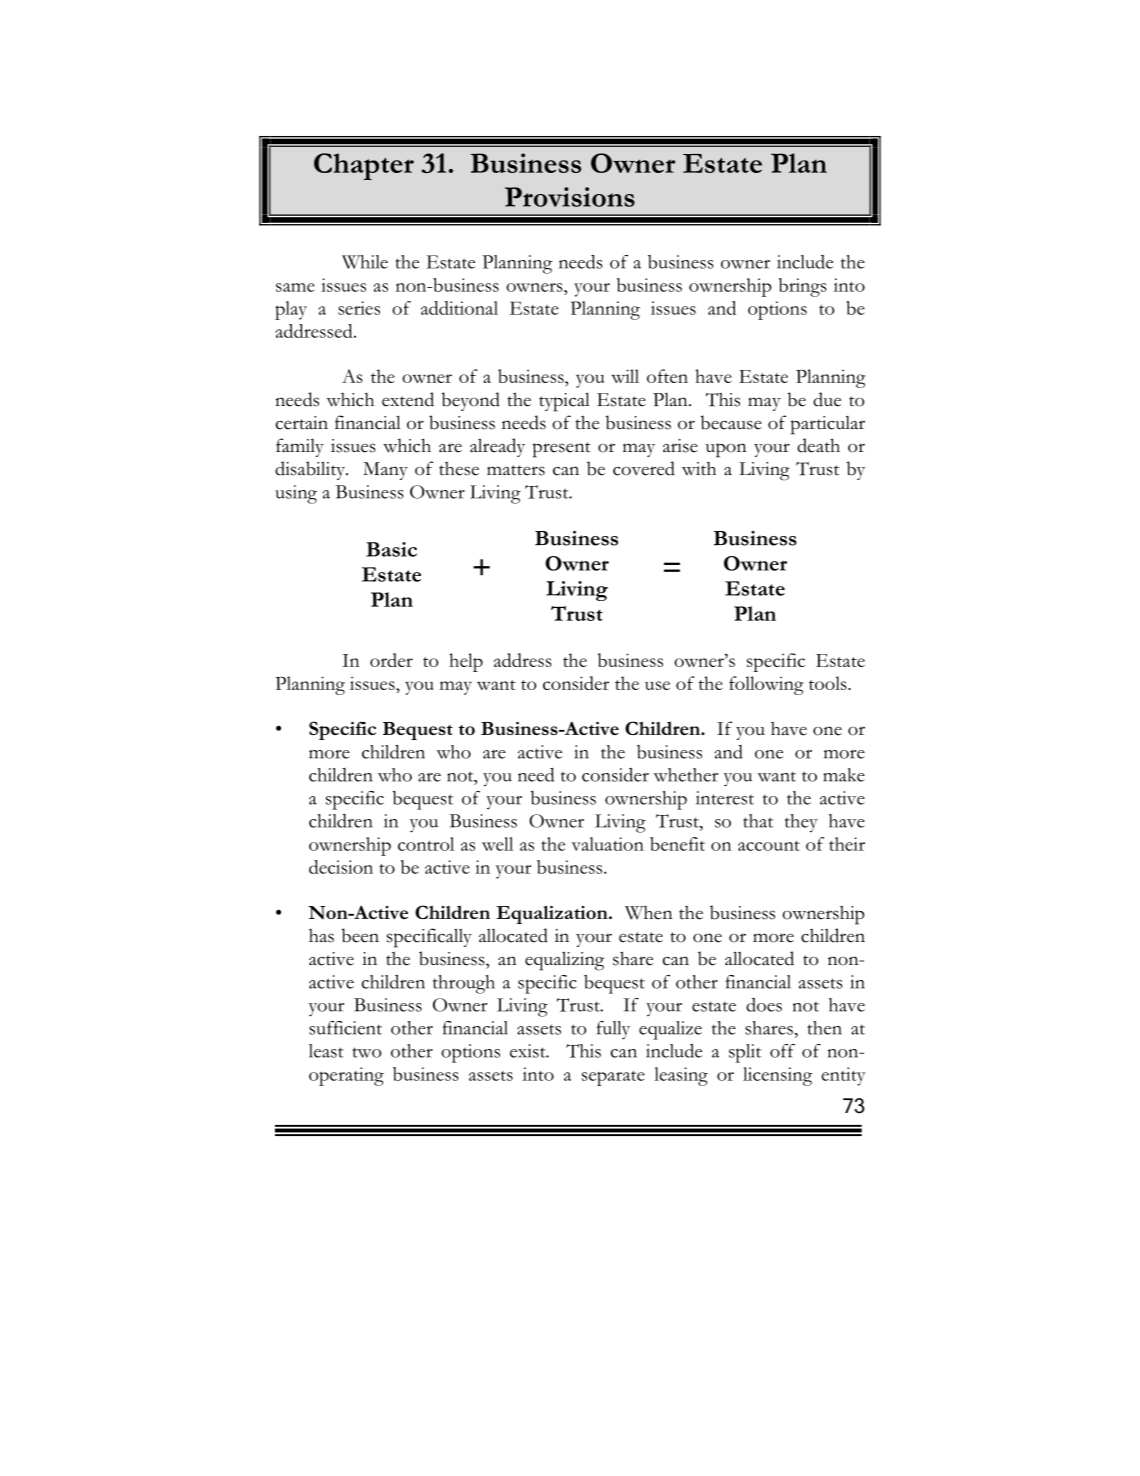  I want to click on Provisions, so click(570, 197).
